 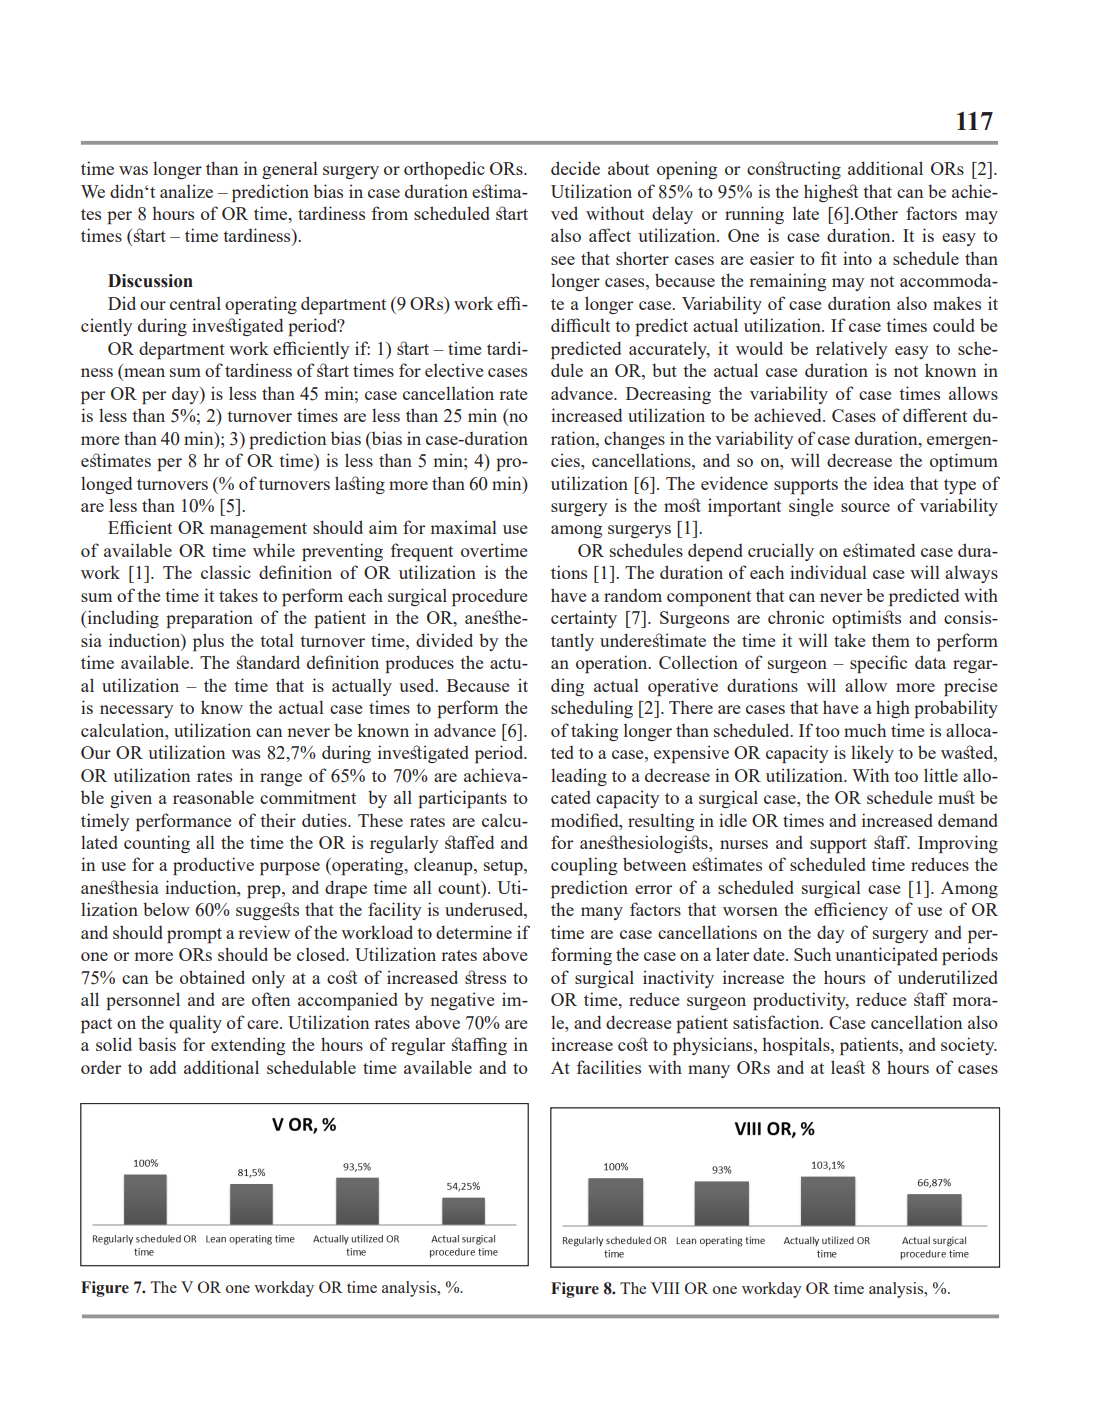 What do you see at coordinates (258, 530) in the page?
I see `management` at bounding box center [258, 530].
